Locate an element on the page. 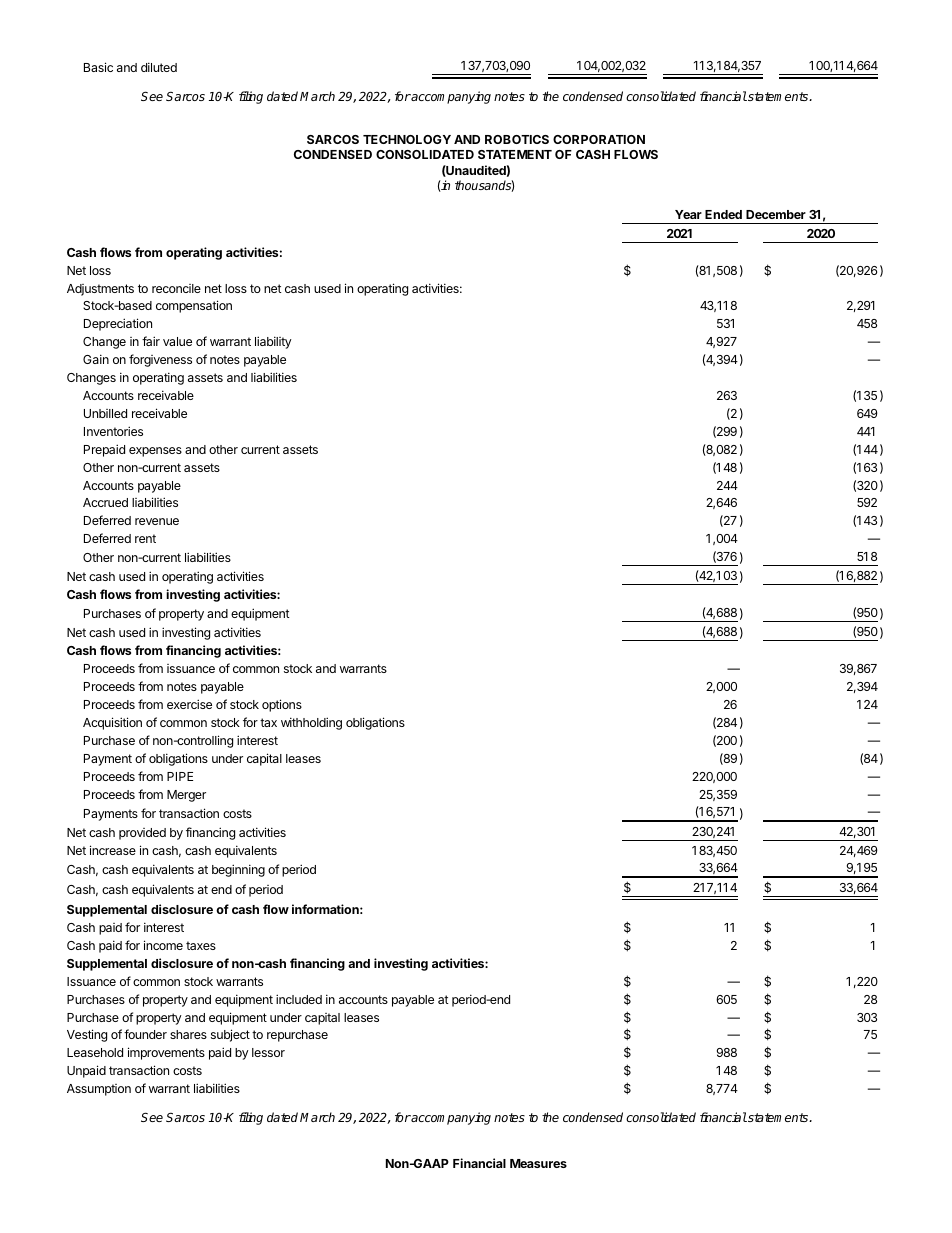 The height and width of the image is (1233, 952). forgiveness is located at coordinates (160, 360).
